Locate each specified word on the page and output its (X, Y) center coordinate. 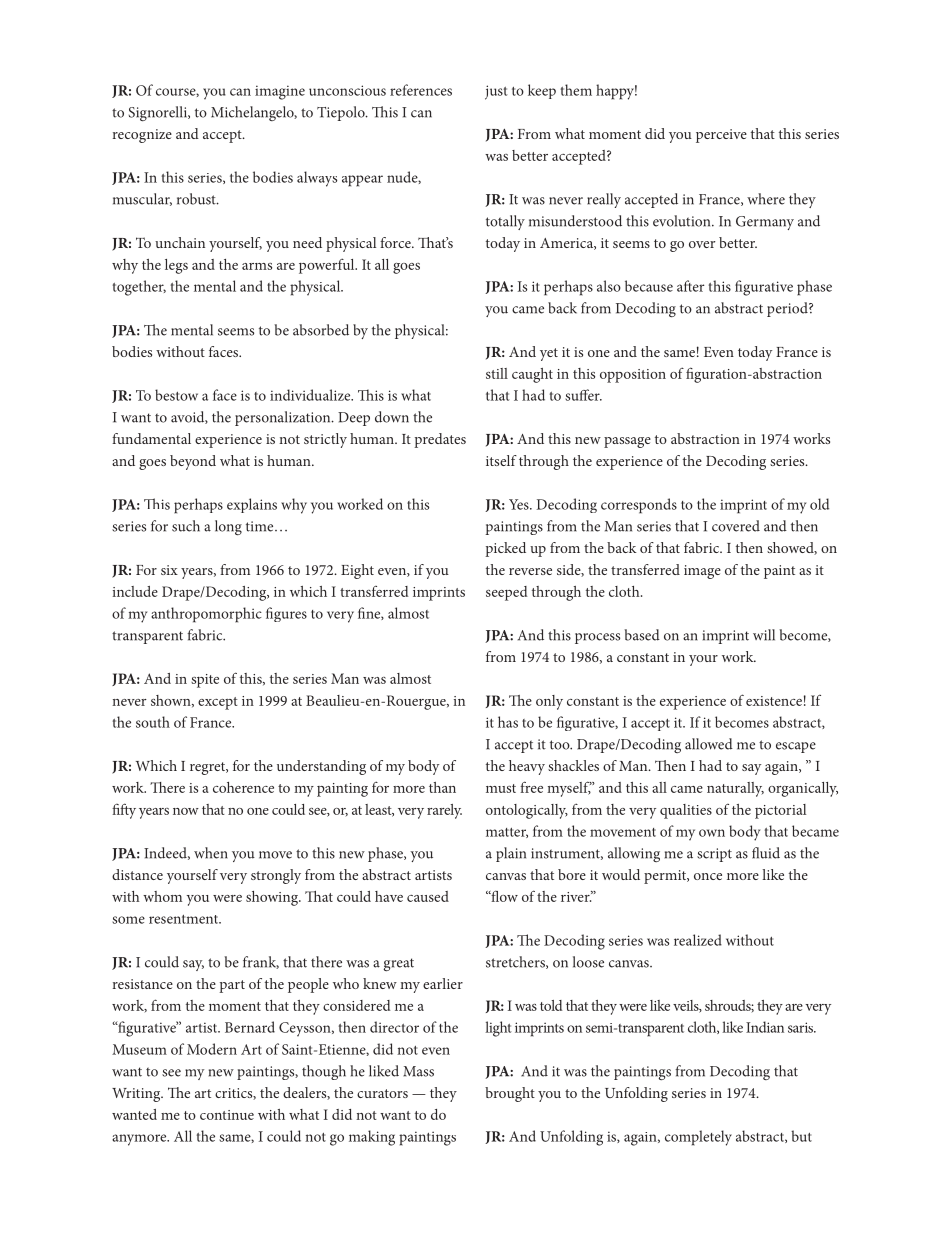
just (496, 92)
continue (227, 1115)
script (714, 855)
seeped (506, 593)
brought (510, 1094)
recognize (142, 136)
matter (507, 833)
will (764, 635)
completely (698, 1138)
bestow (176, 395)
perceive (721, 136)
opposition (633, 376)
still (497, 373)
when (211, 853)
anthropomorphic (206, 615)
